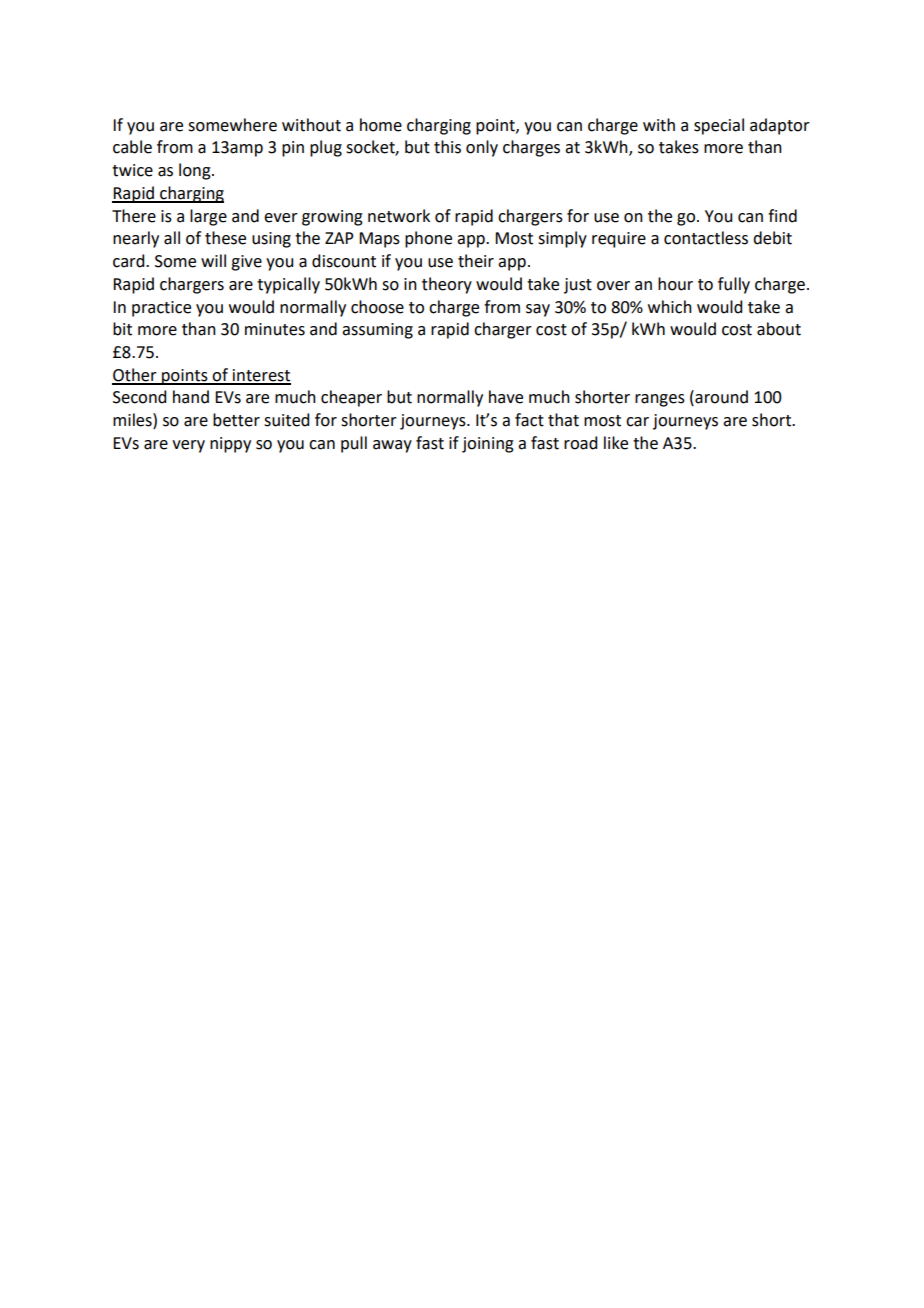 This page has height=1308, width=924. Describe the element at coordinates (377, 331) in the page. I see `assuming` at that location.
